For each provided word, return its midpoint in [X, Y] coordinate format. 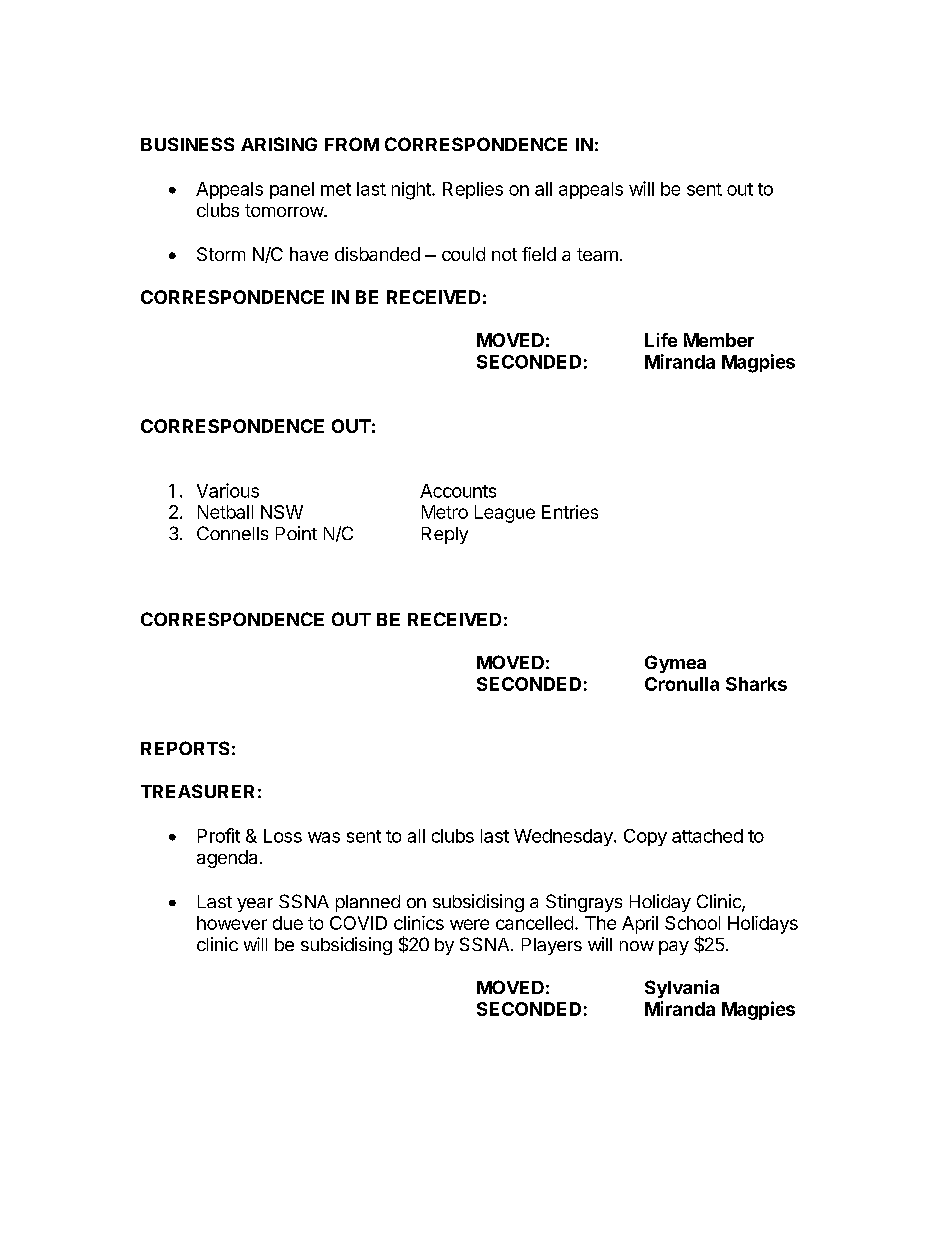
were [469, 924]
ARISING [279, 144]
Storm [221, 254]
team [597, 254]
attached [707, 836]
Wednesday [564, 837]
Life [661, 340]
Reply [445, 535]
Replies [473, 190]
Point [296, 533]
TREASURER [197, 791]
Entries [570, 512]
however [232, 923]
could [463, 254]
